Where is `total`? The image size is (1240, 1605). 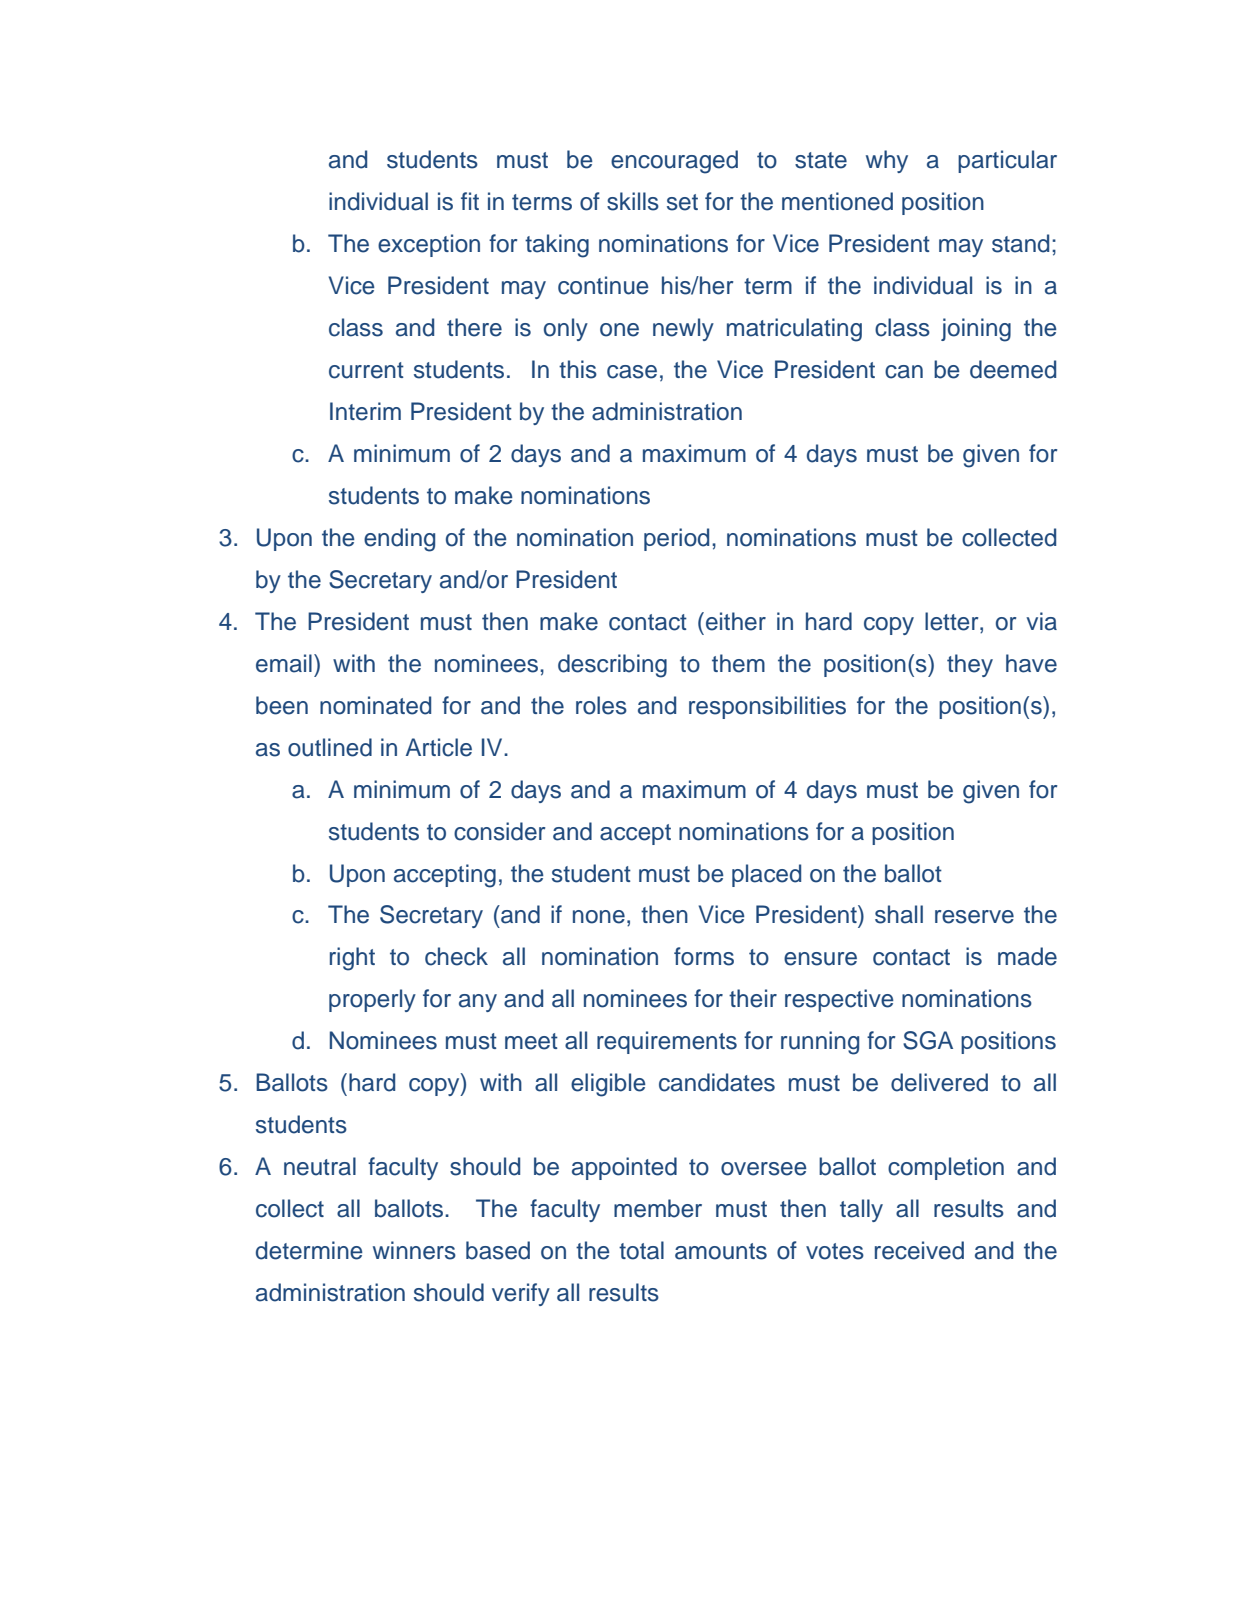
total is located at coordinates (641, 1250).
